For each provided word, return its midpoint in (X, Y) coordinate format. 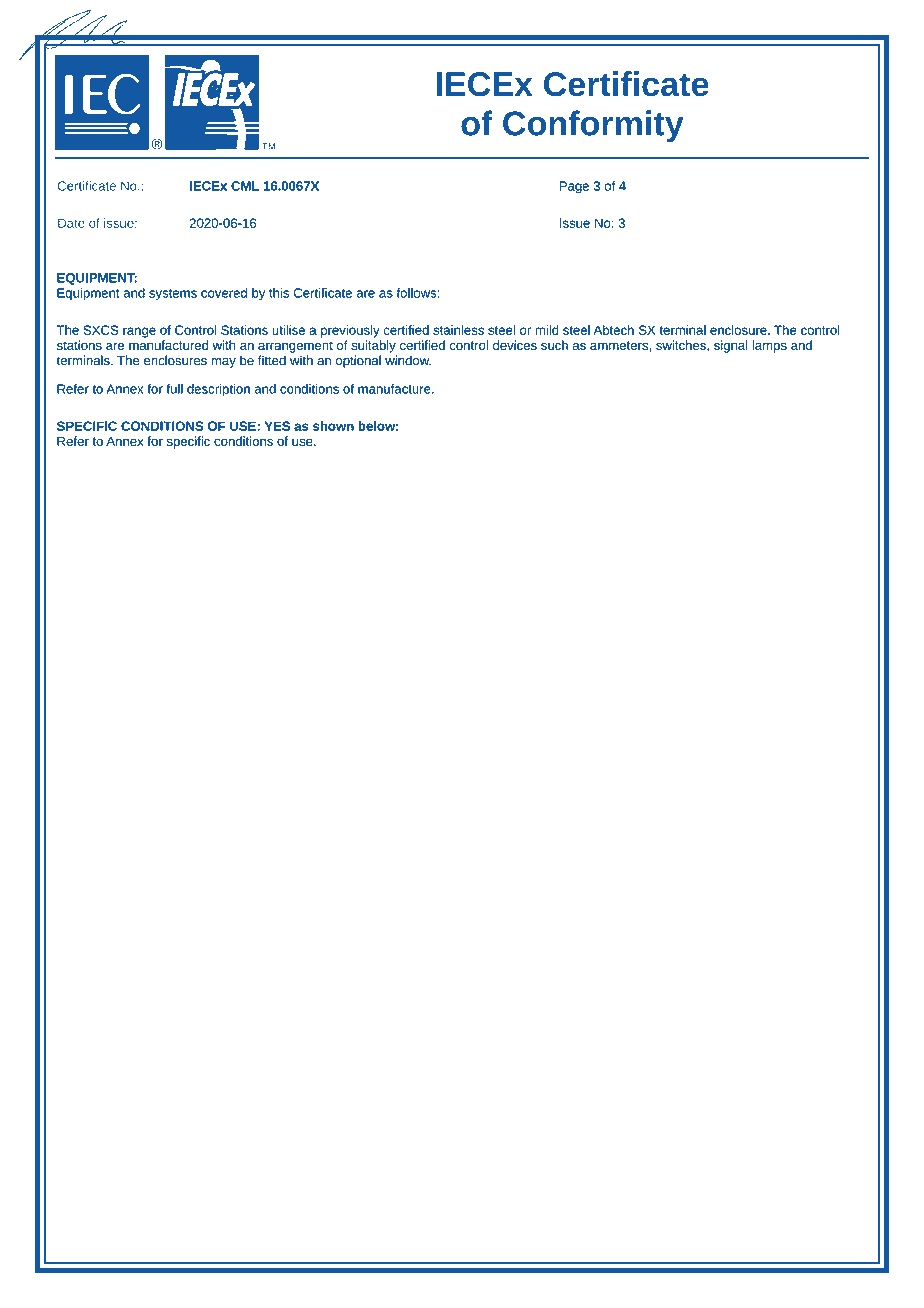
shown (333, 426)
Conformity (593, 126)
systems (173, 295)
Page (574, 187)
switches (682, 345)
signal (731, 346)
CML (245, 186)
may (223, 363)
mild (547, 330)
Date (71, 223)
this (279, 293)
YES (277, 426)
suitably (373, 346)
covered (224, 293)
